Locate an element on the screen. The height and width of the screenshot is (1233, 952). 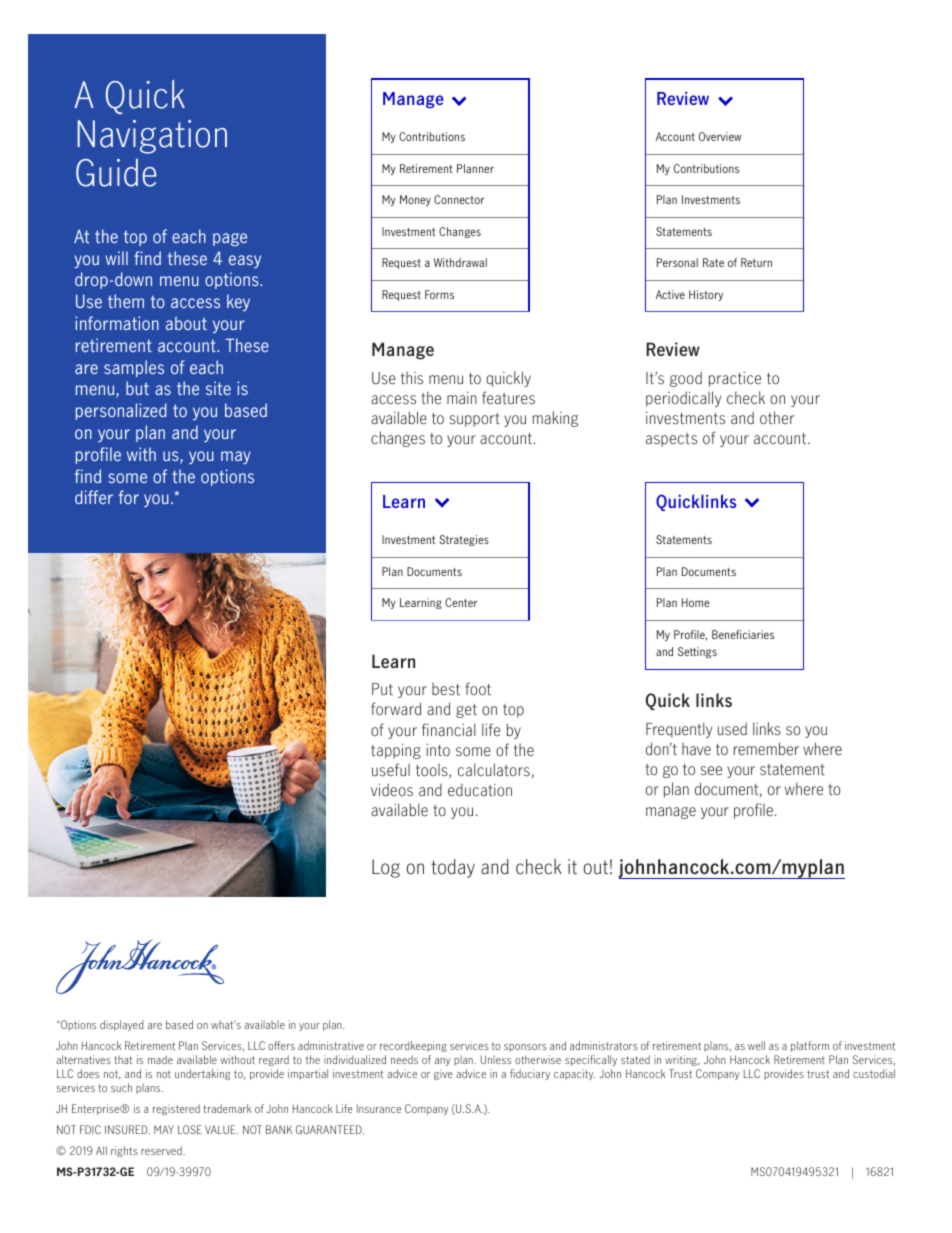
main is located at coordinates (462, 398).
